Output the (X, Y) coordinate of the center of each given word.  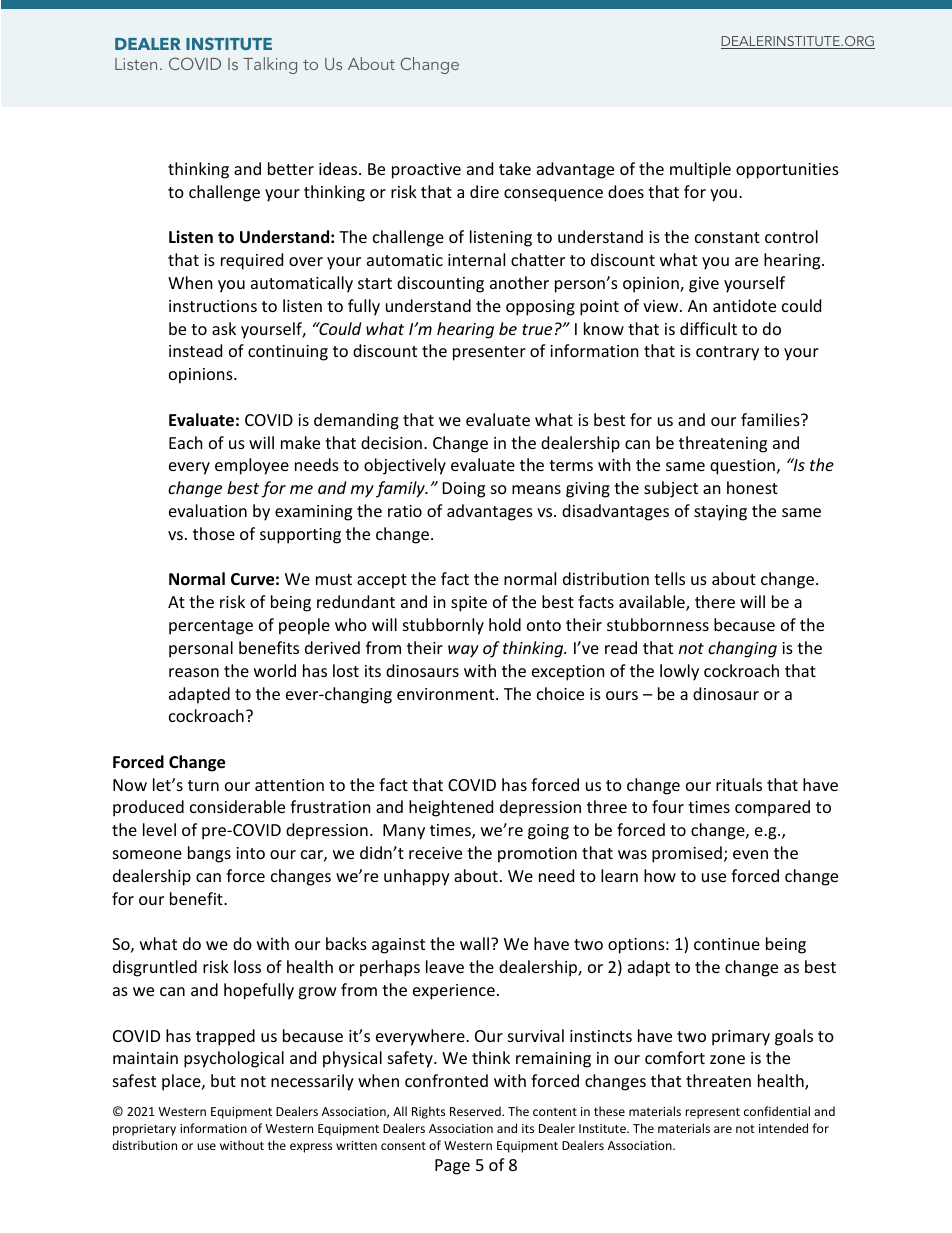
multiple (700, 170)
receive (435, 853)
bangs (209, 854)
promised (687, 854)
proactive (426, 171)
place (182, 1082)
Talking (270, 65)
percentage (211, 627)
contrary (727, 353)
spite (469, 604)
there (715, 601)
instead (195, 350)
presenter (489, 353)
